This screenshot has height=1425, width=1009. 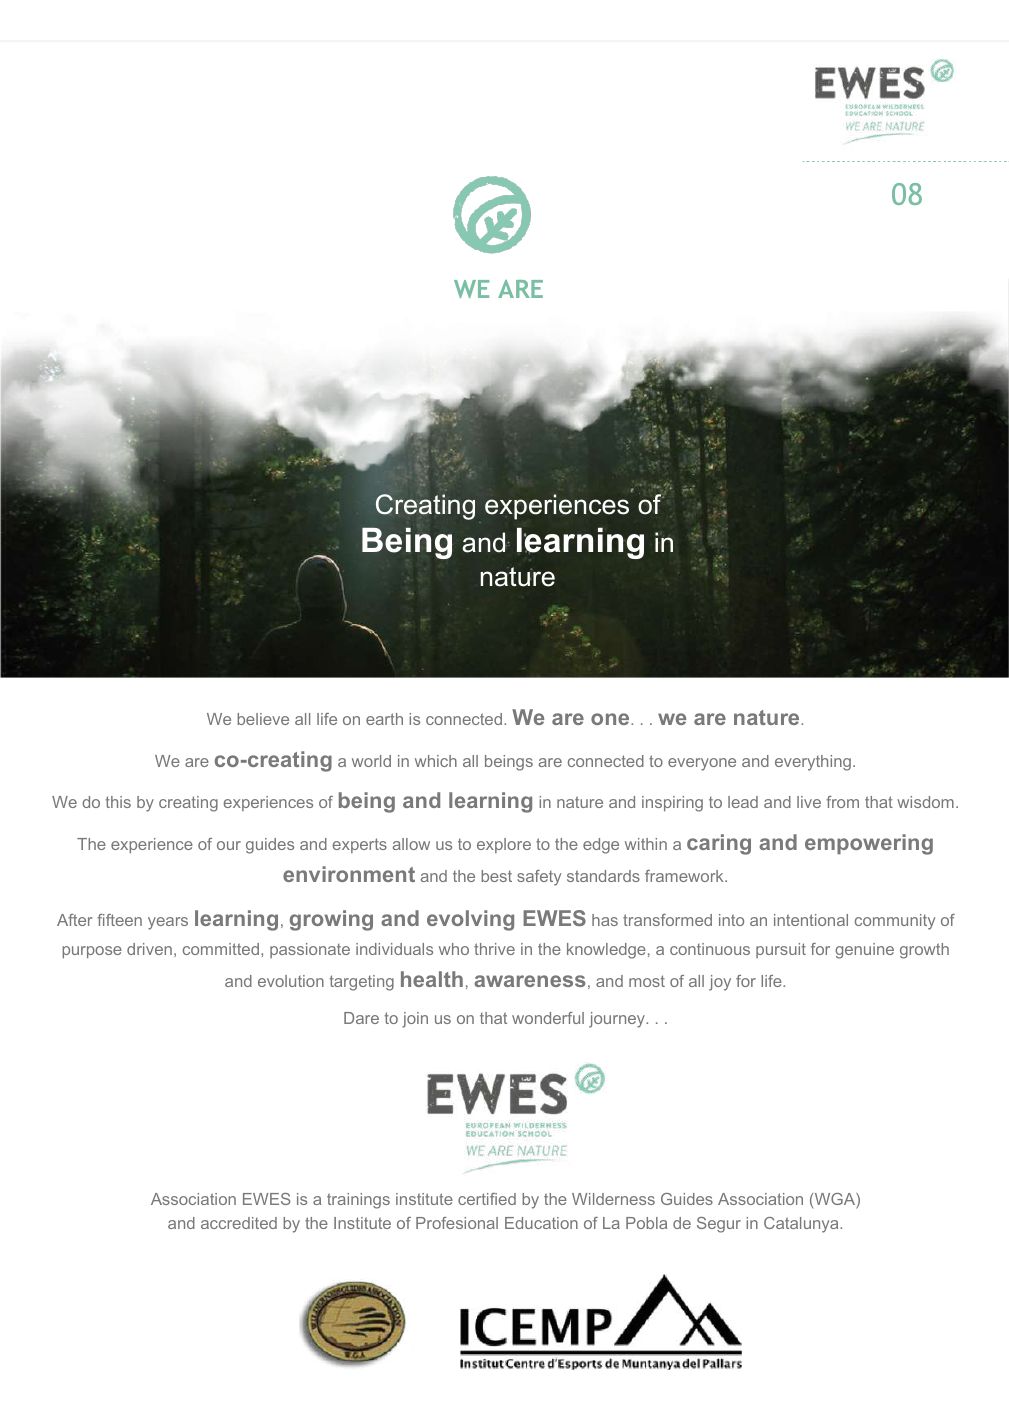 What do you see at coordinates (864, 951) in the screenshot?
I see `genuine` at bounding box center [864, 951].
